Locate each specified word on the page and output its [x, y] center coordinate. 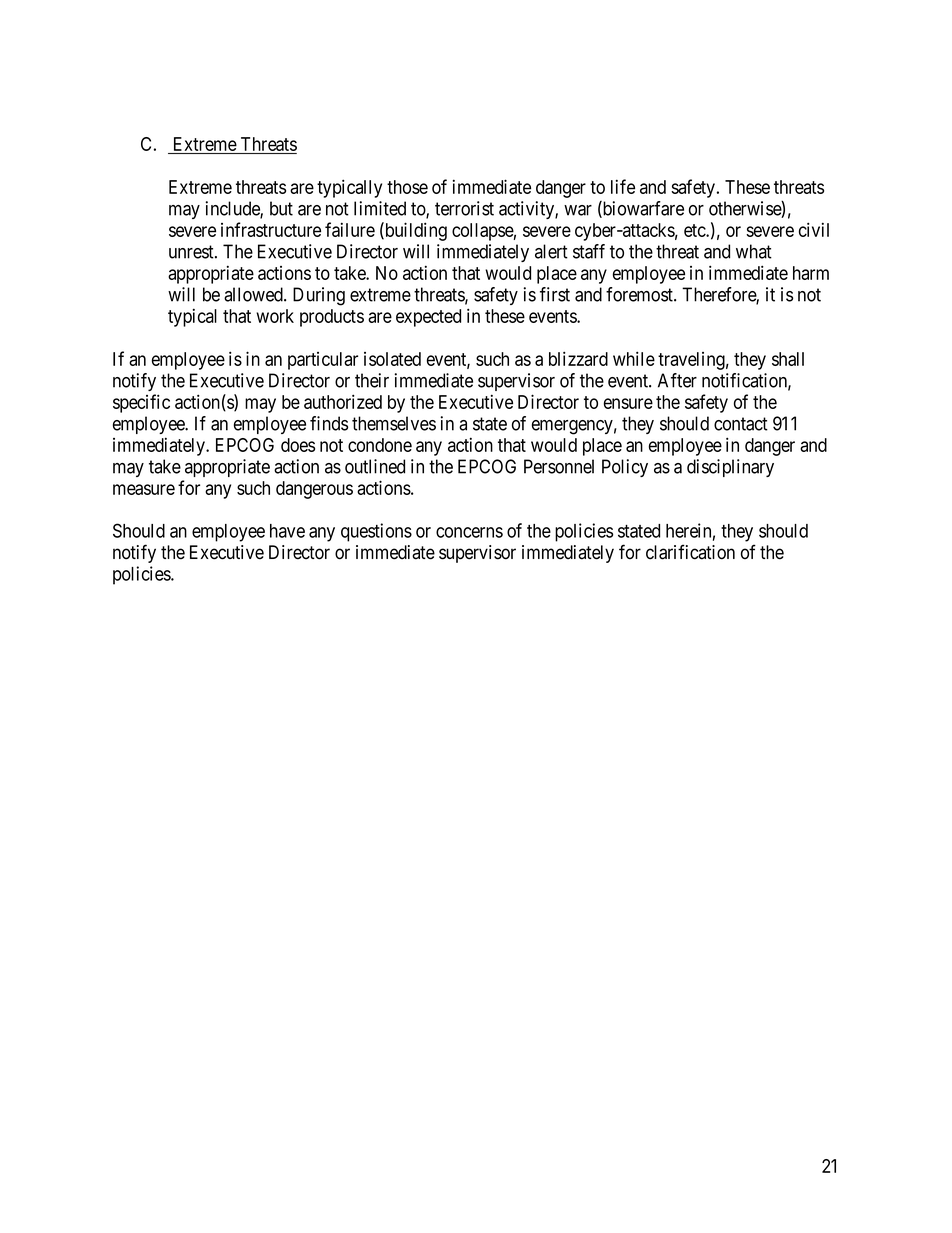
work [275, 316]
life [623, 186]
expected [428, 318]
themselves [394, 423]
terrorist [464, 208]
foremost [640, 294]
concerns [469, 532]
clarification [690, 552]
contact [741, 424]
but [281, 208]
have [287, 531]
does [298, 445]
